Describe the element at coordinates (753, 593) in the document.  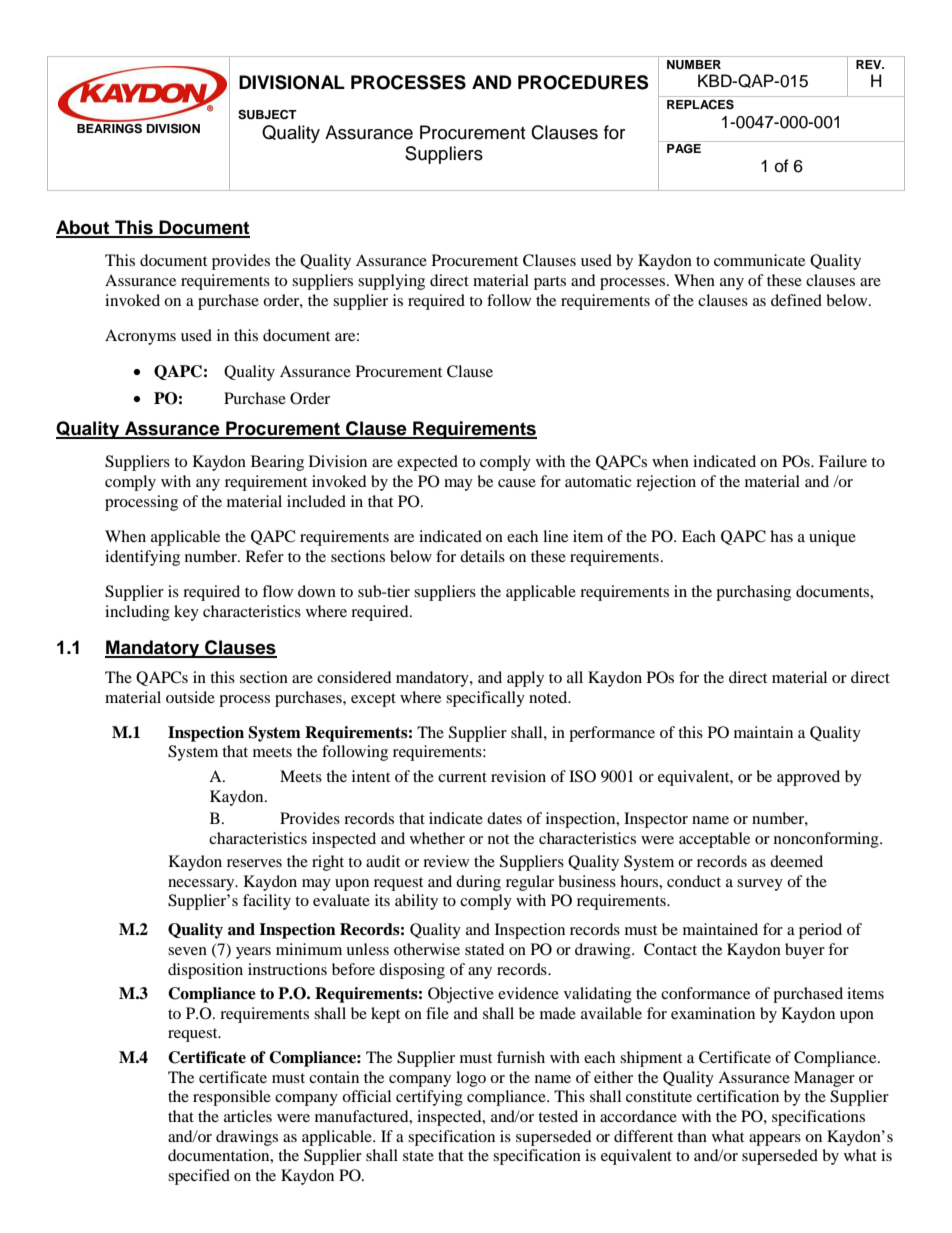
I see `purchasing` at that location.
